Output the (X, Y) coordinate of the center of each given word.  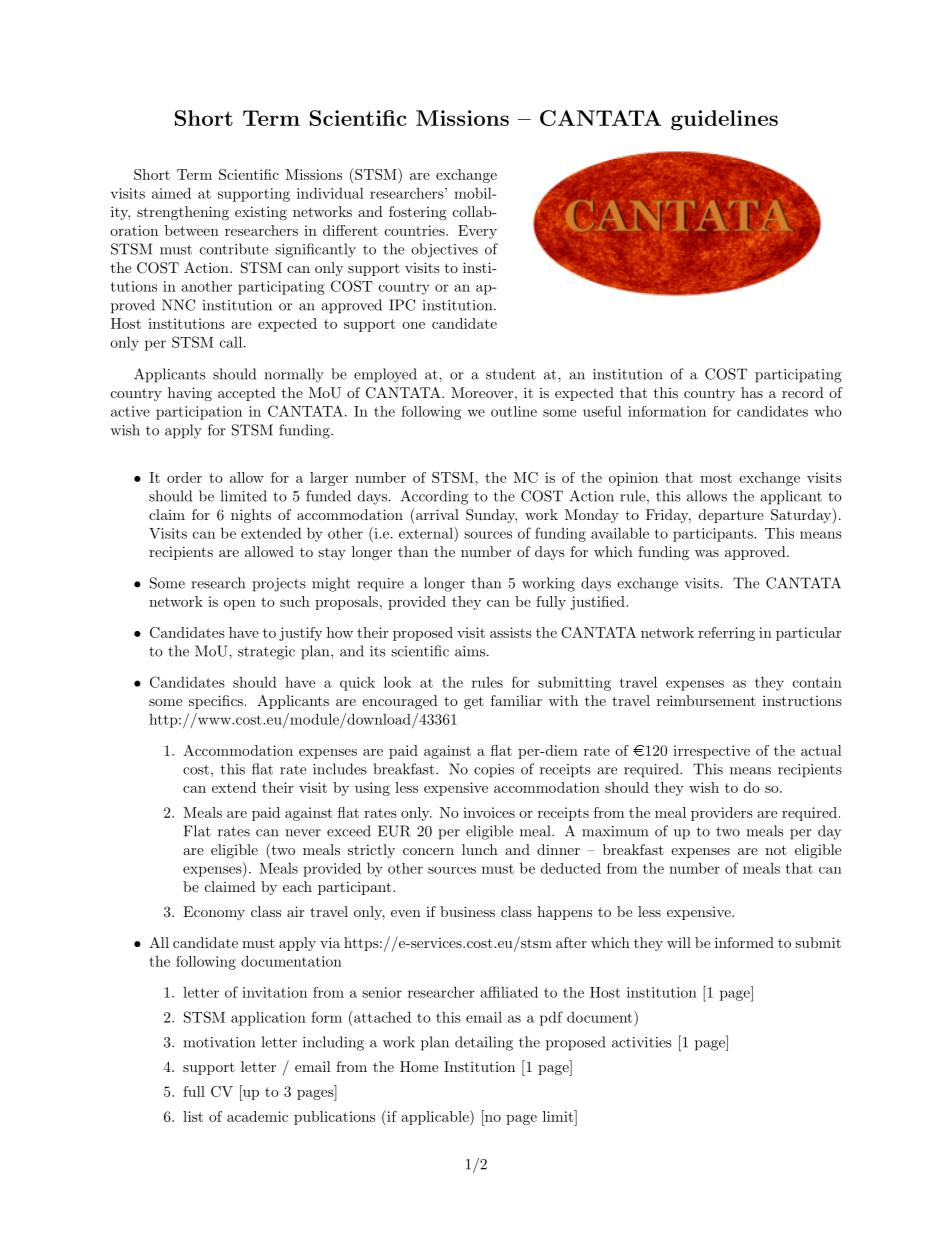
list (193, 1116)
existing (261, 213)
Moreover (482, 392)
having (190, 394)
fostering (418, 213)
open (240, 605)
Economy (214, 913)
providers (722, 814)
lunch (480, 849)
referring (726, 634)
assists (511, 632)
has (752, 392)
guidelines (724, 120)
